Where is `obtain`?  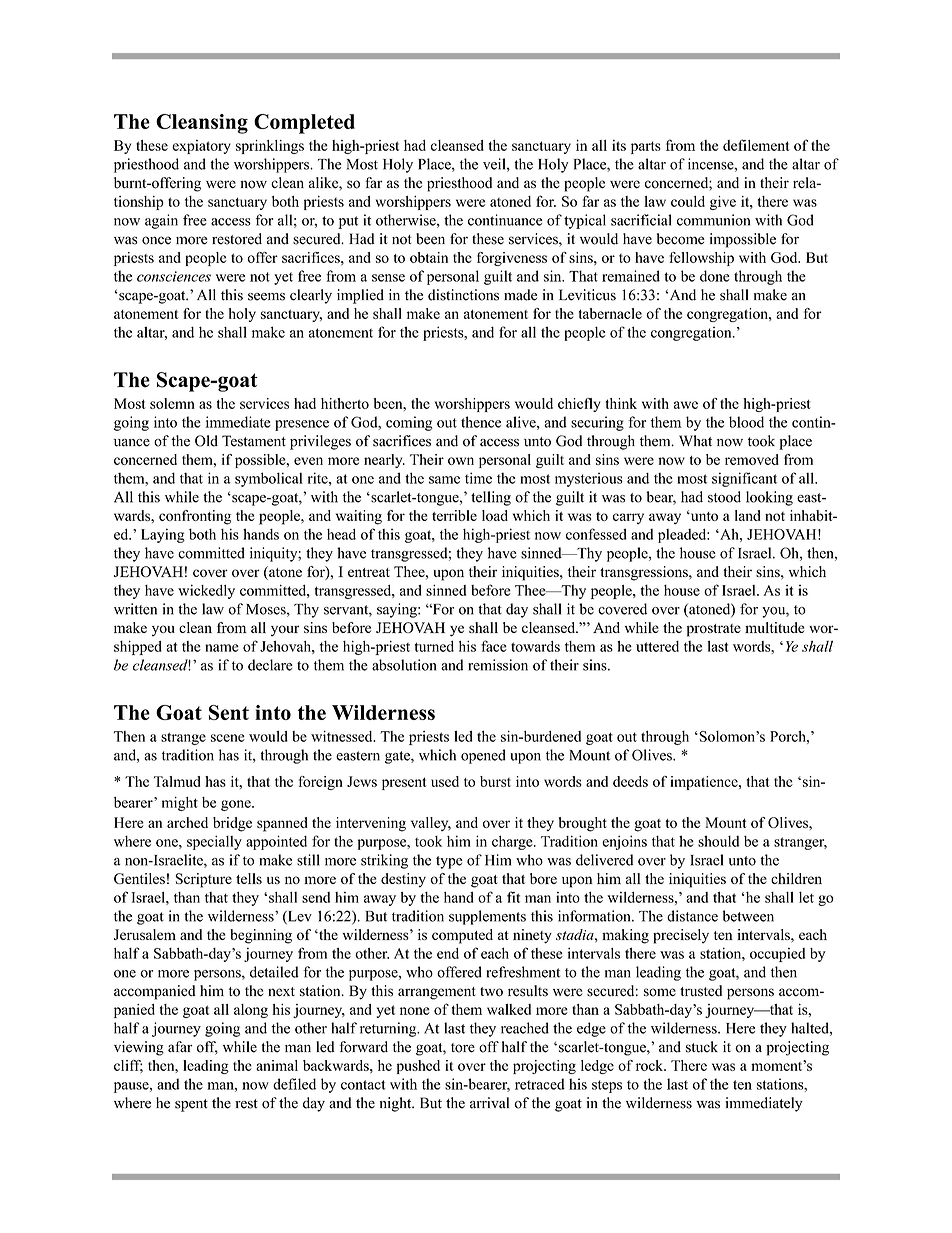 obtain is located at coordinates (429, 257).
